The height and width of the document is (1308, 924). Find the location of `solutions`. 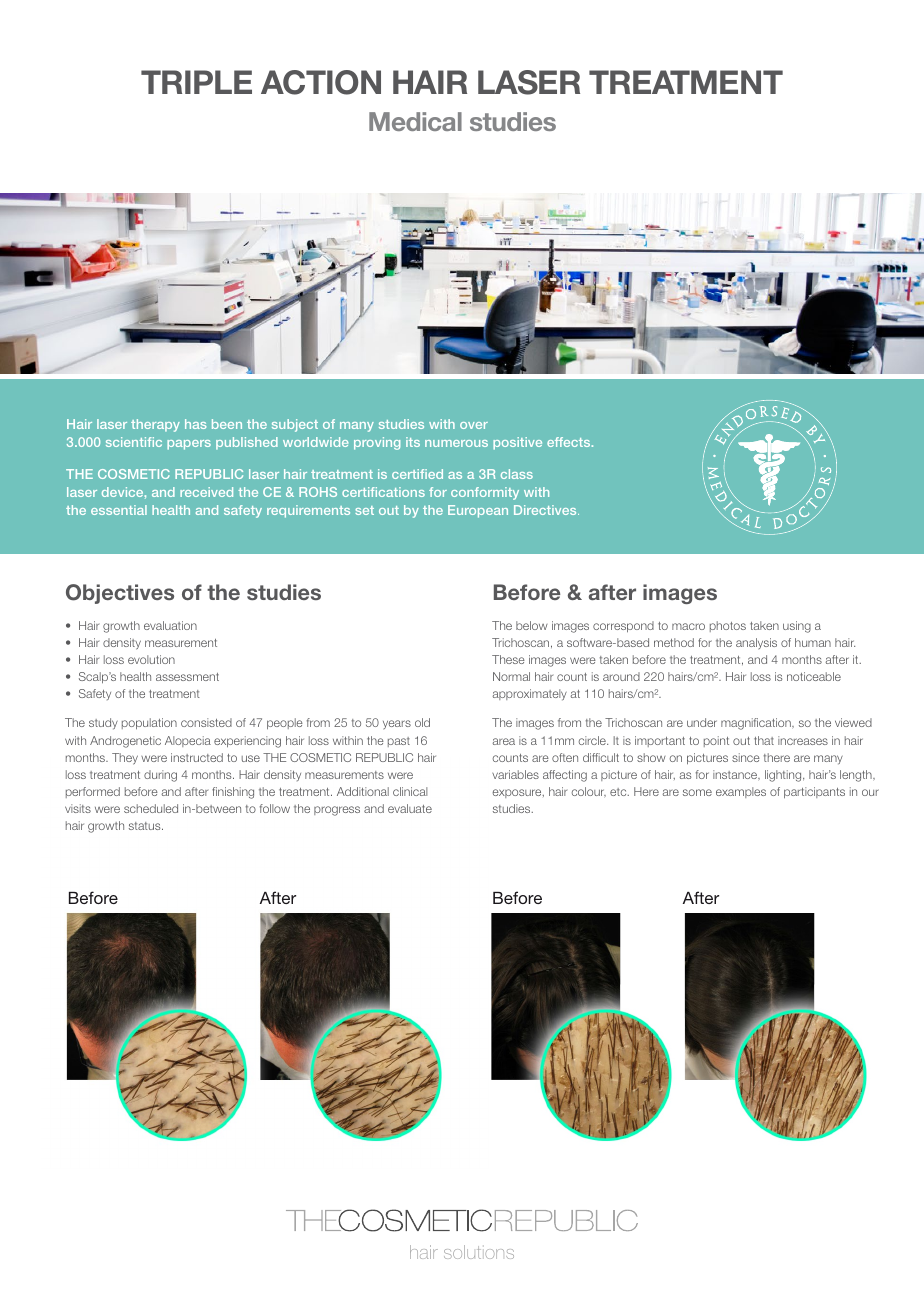

solutions is located at coordinates (479, 1252).
